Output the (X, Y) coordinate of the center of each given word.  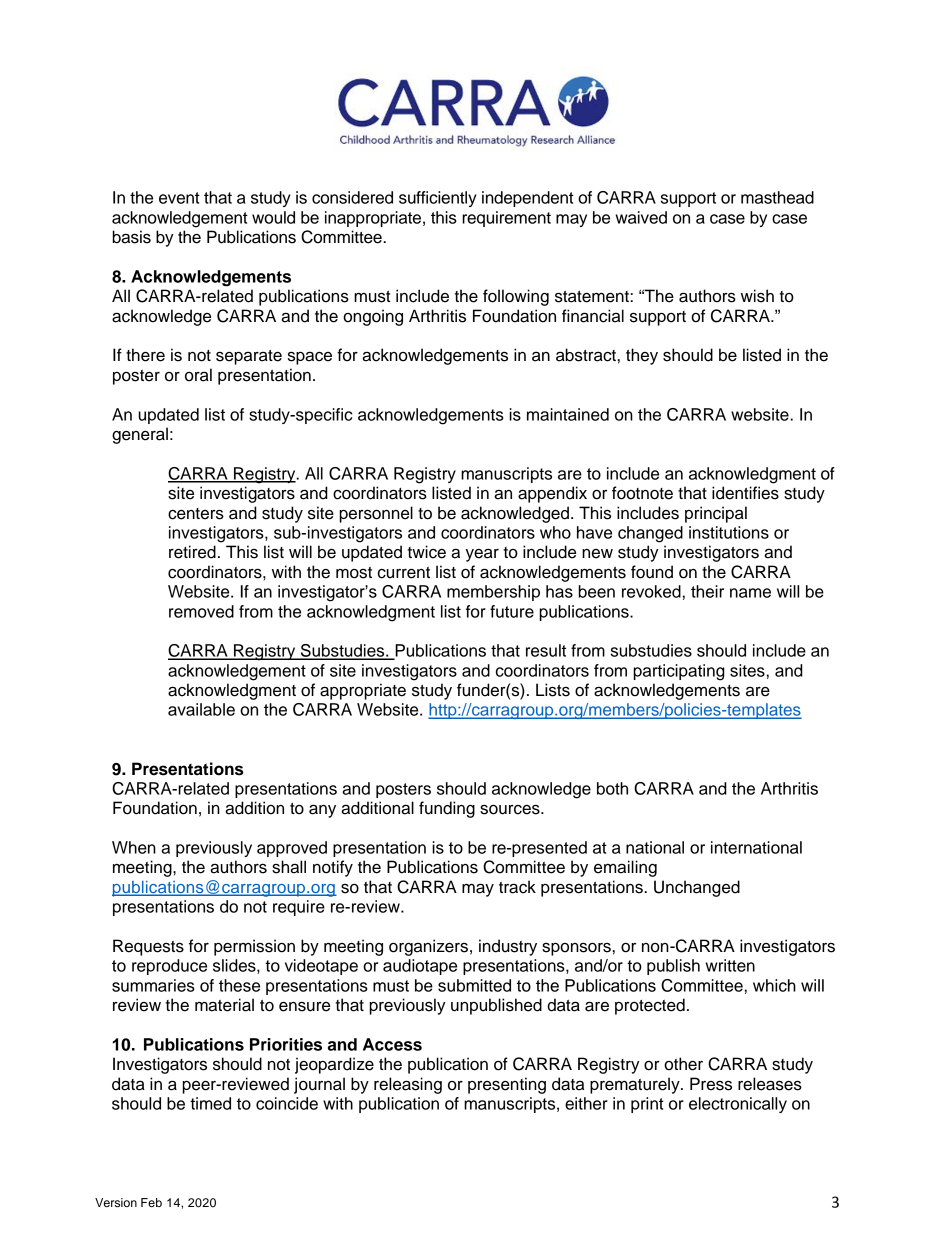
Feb (151, 1202)
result (546, 650)
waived (641, 217)
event (179, 198)
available (201, 709)
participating (679, 672)
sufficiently (438, 199)
